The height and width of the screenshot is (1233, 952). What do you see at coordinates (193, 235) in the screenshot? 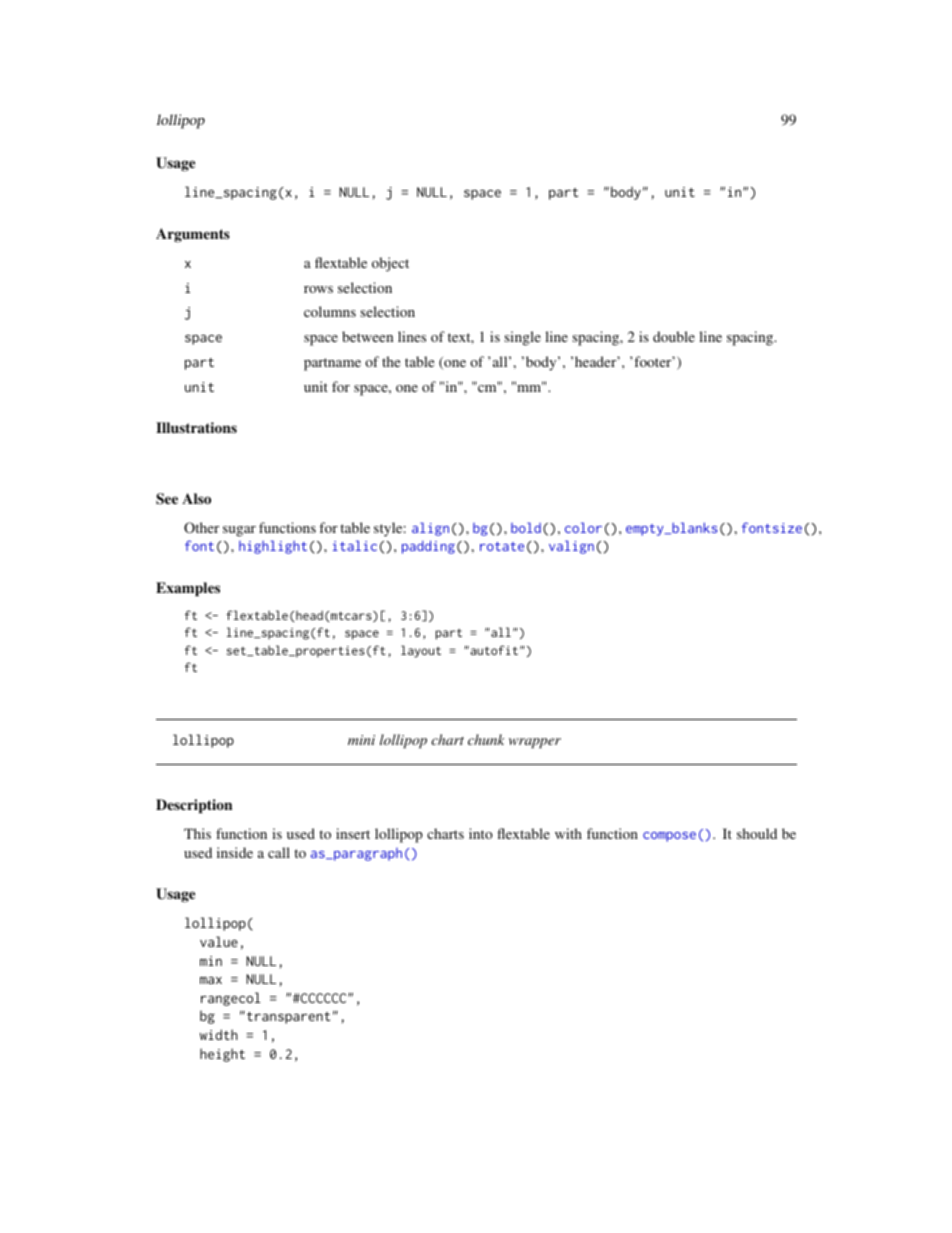
I see `Arguments` at bounding box center [193, 235].
